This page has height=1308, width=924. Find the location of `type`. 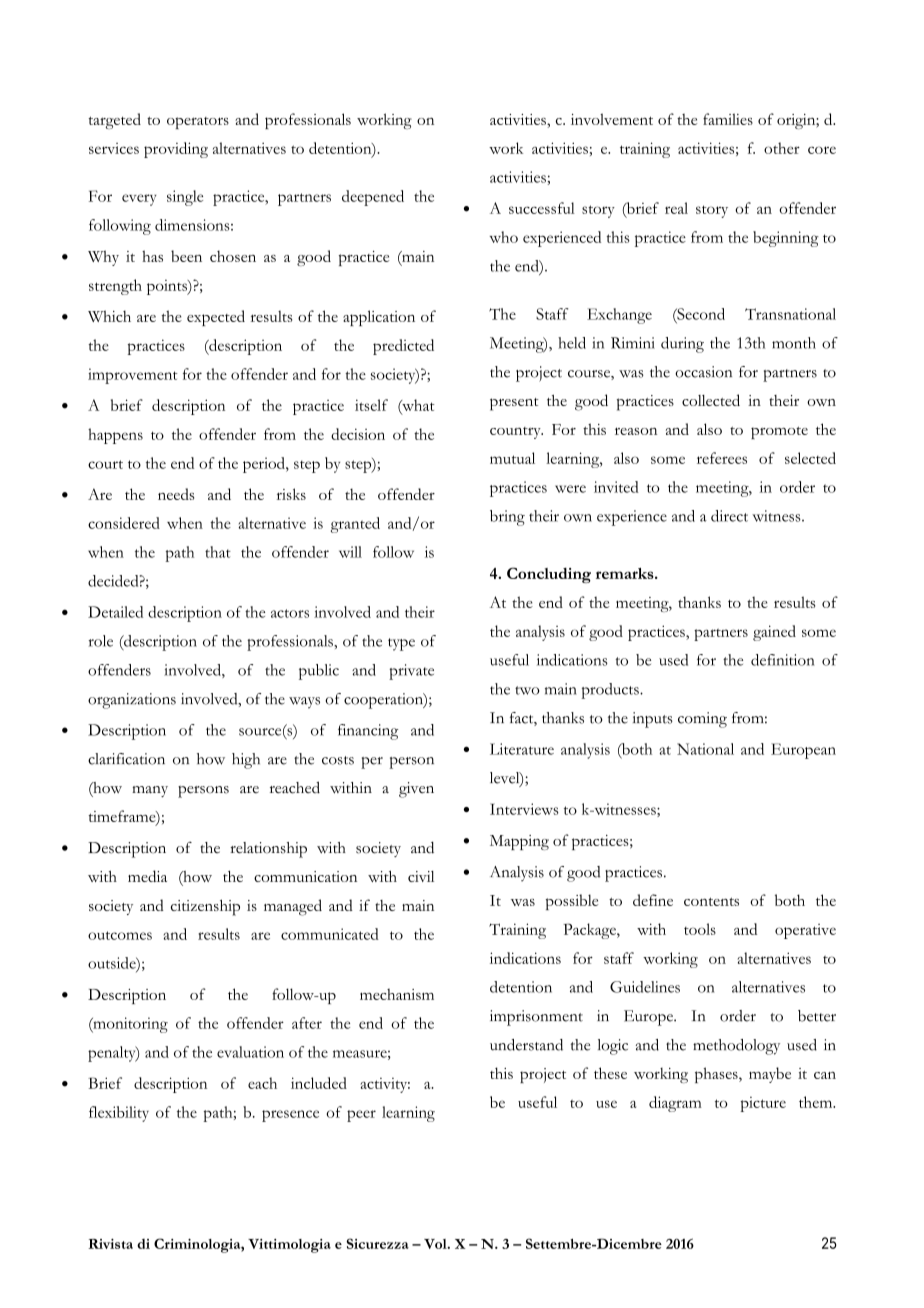

type is located at coordinates (401, 644).
